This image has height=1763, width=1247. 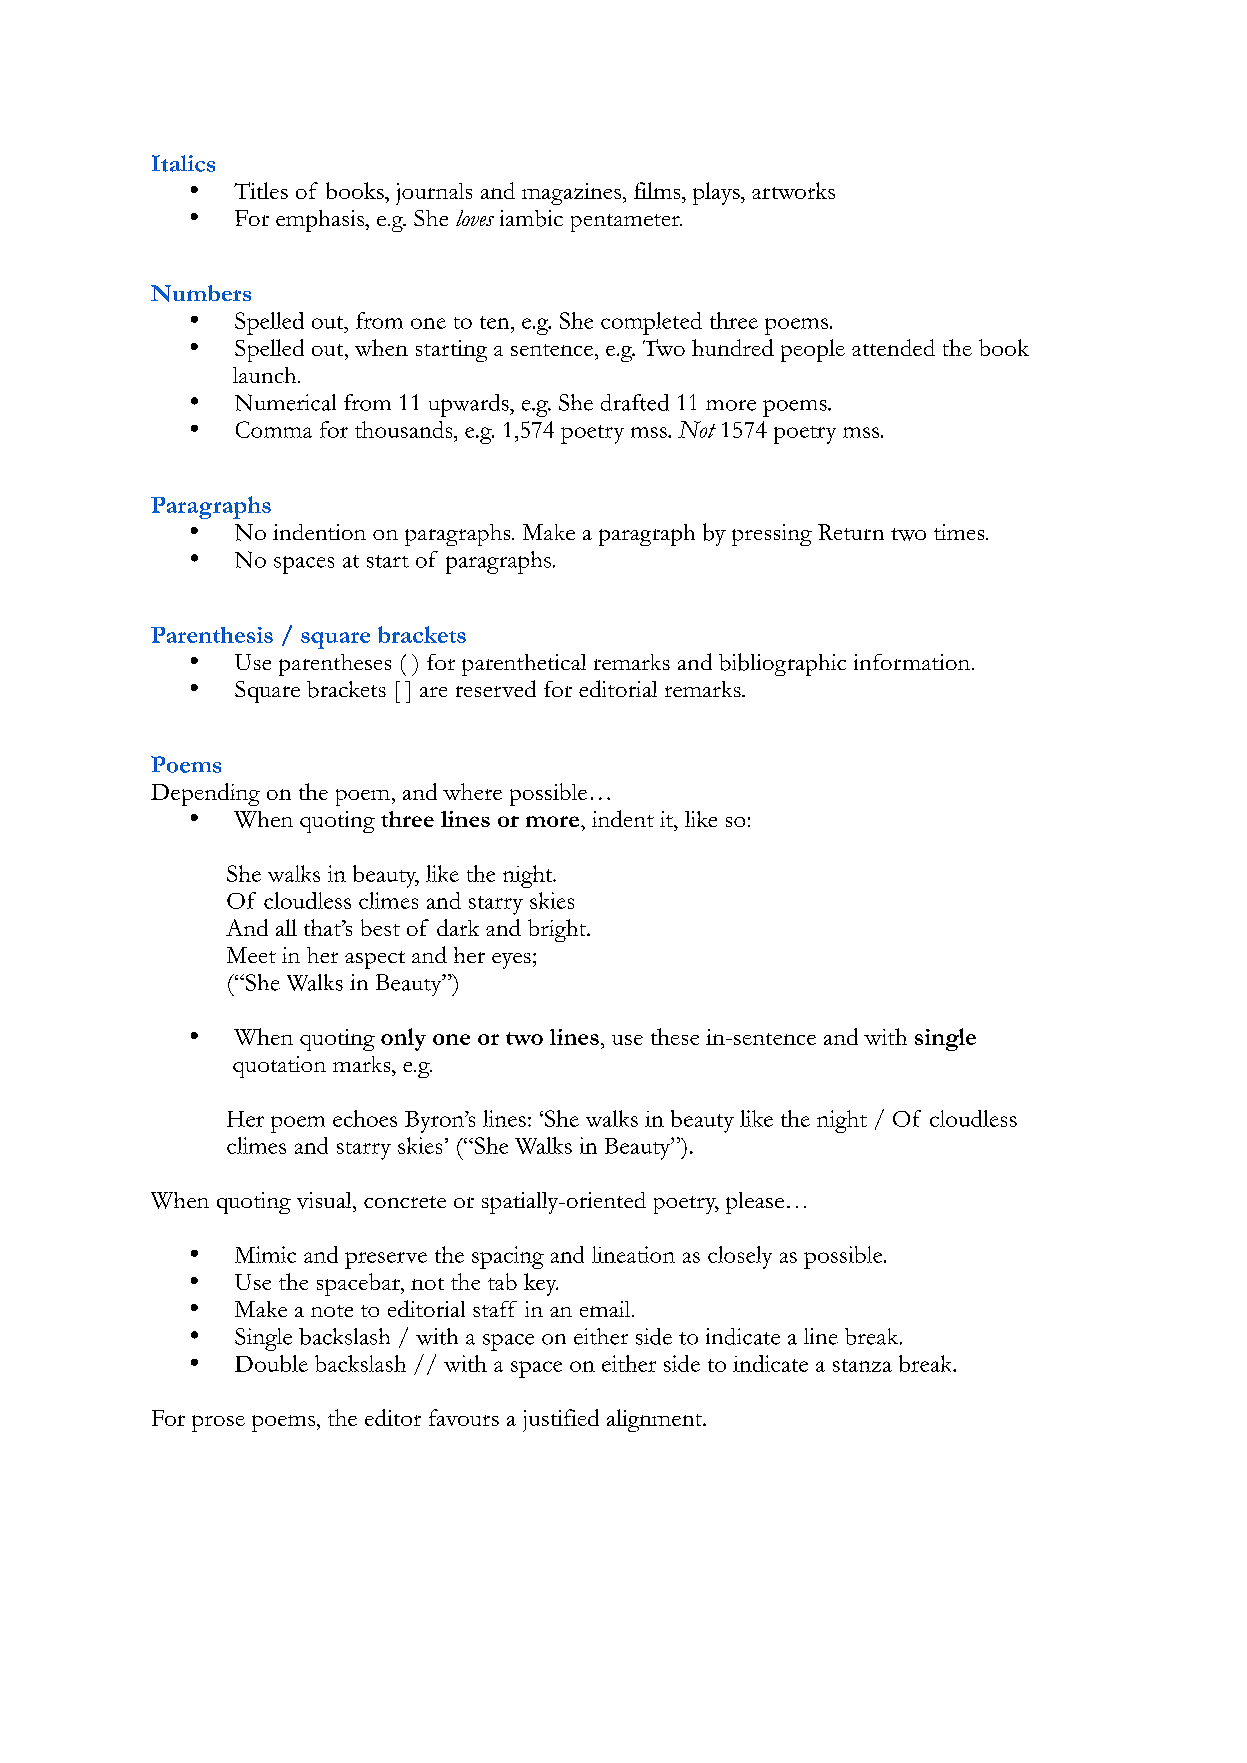 I want to click on Titles, so click(x=261, y=190).
